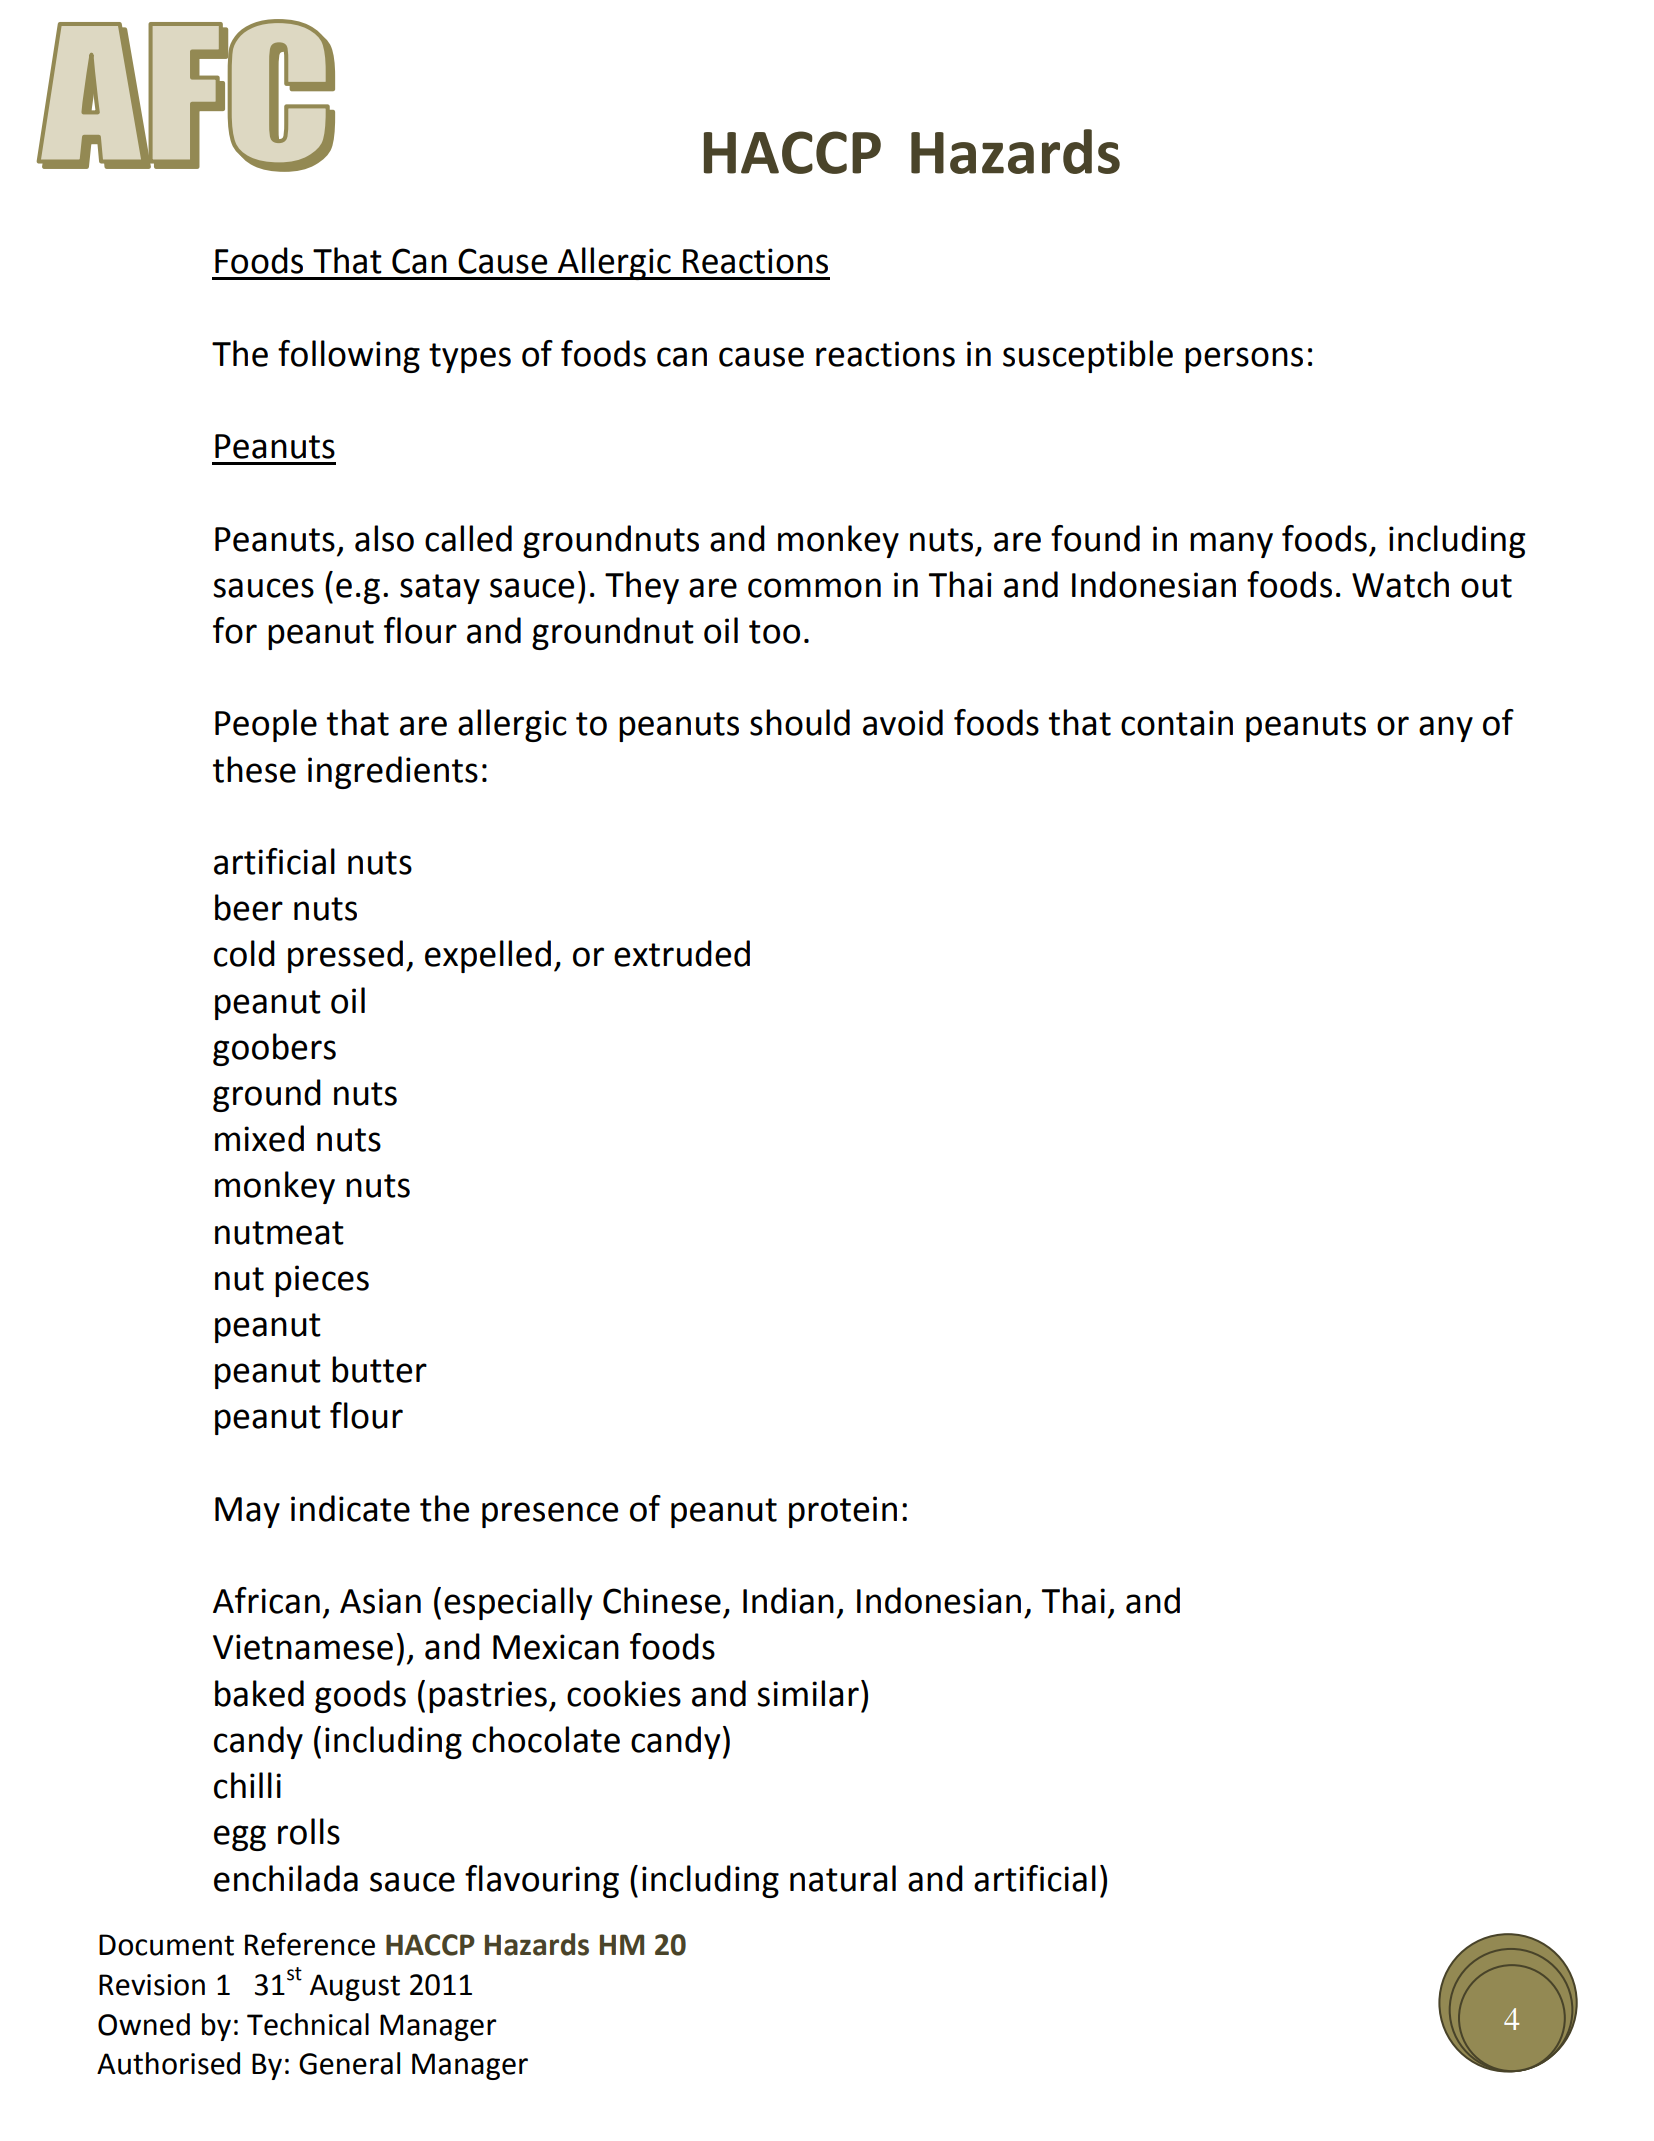 The width and height of the page is (1654, 2141). I want to click on natural, so click(843, 1878).
